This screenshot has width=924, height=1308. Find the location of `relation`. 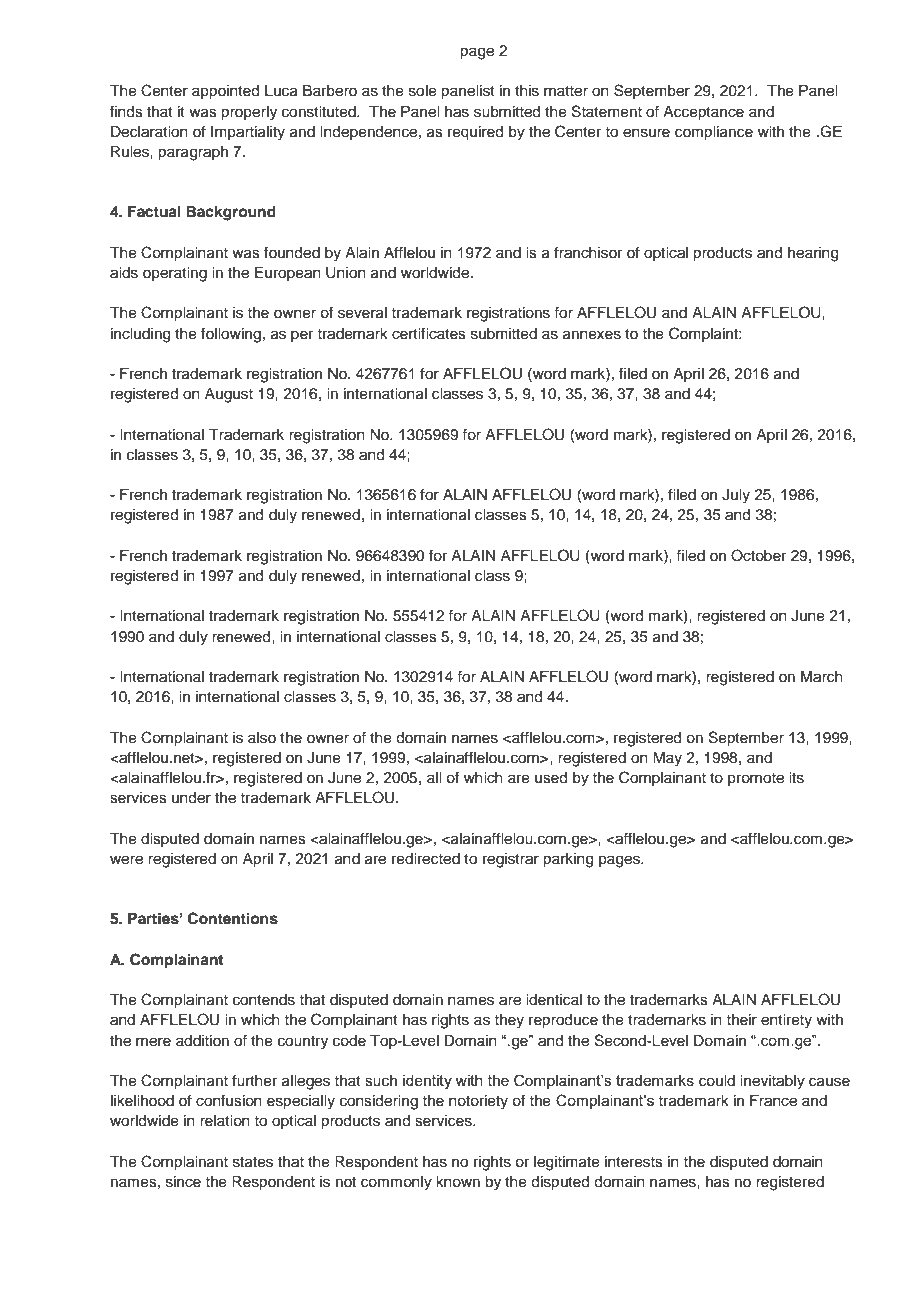

relation is located at coordinates (225, 1121).
